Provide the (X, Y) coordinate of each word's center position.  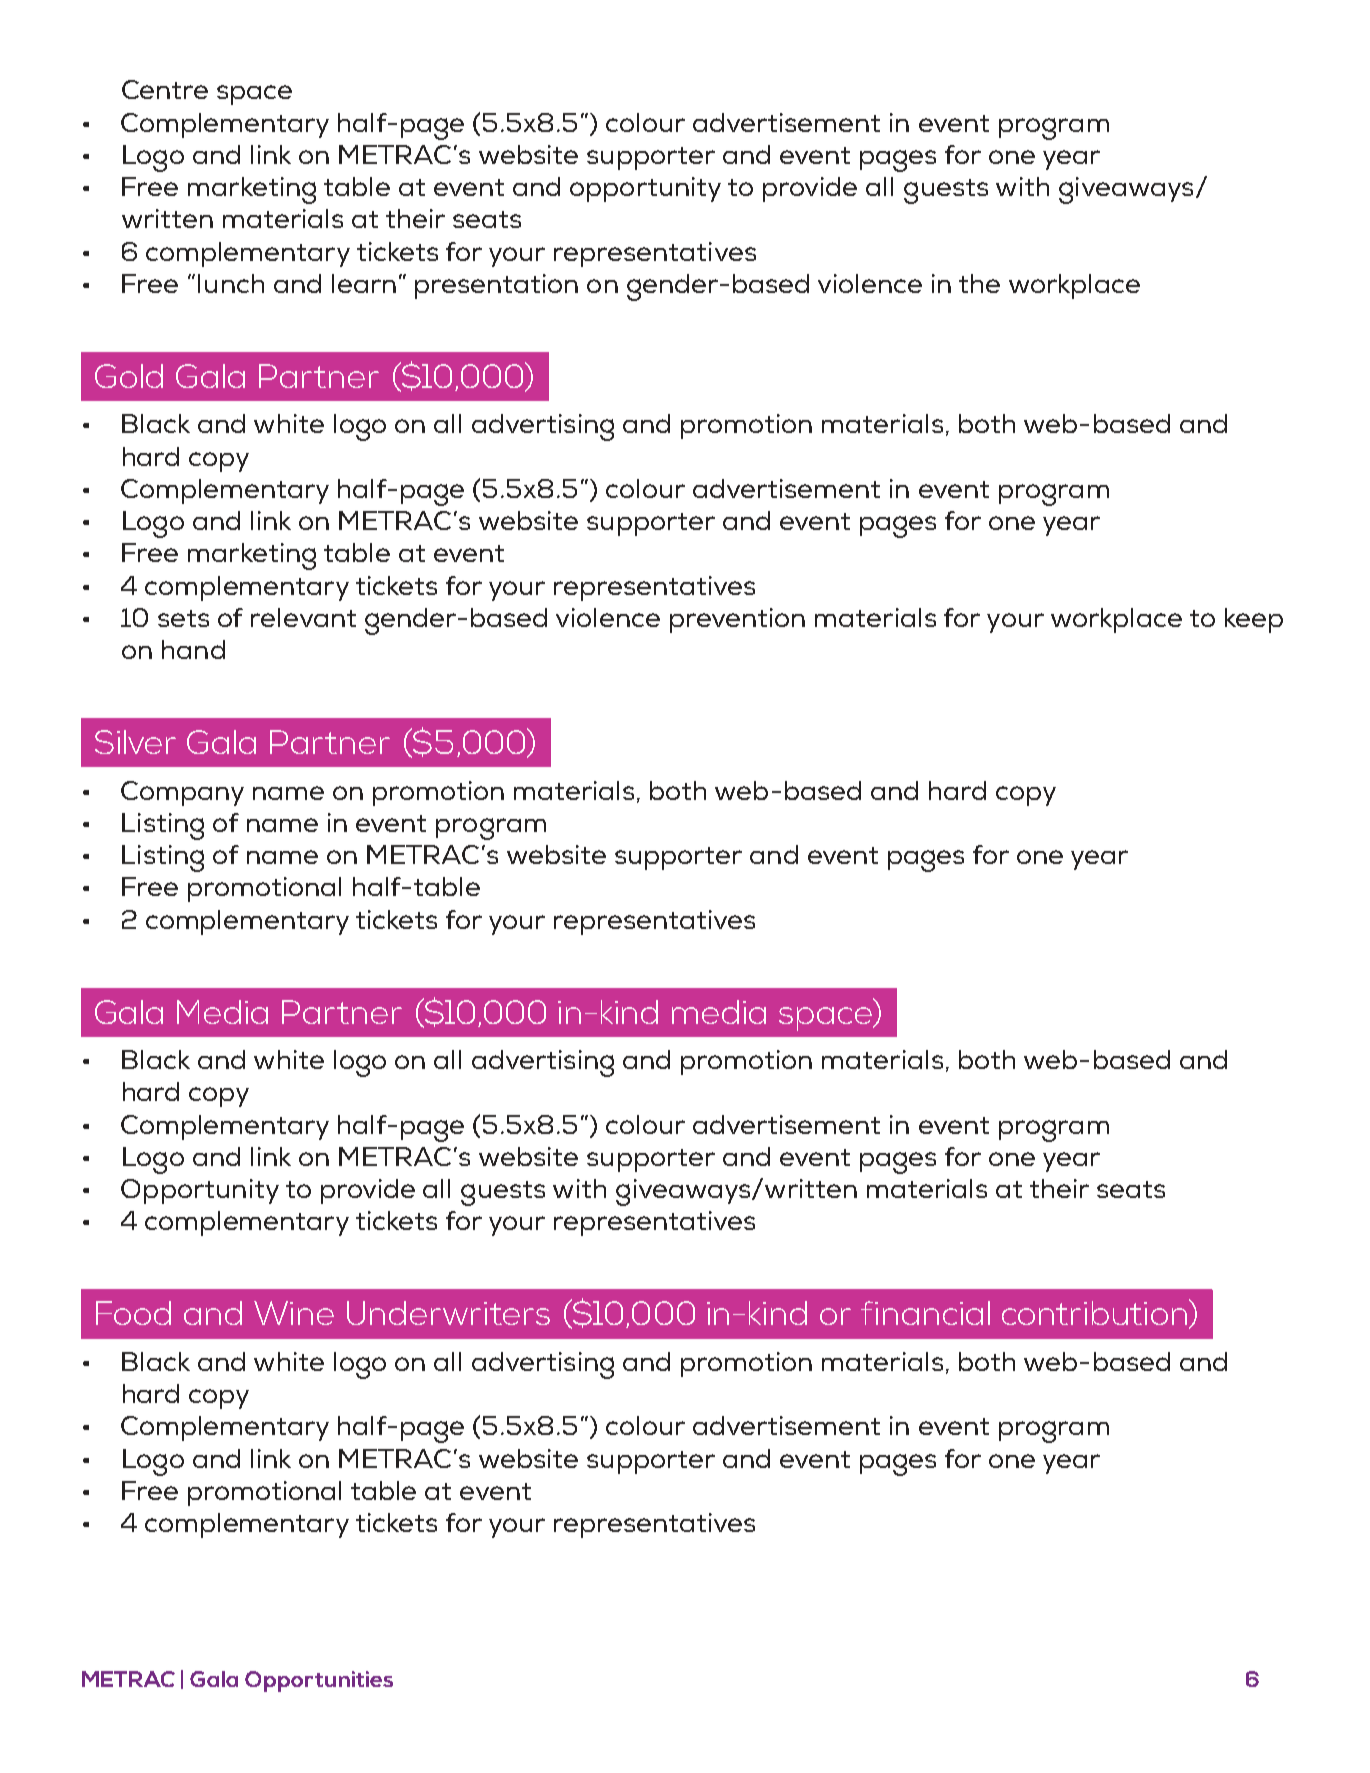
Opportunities (319, 1681)
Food (133, 1313)
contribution (1094, 1313)
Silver (135, 742)
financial (925, 1313)
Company (182, 793)
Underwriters (448, 1313)
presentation (496, 286)
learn (364, 283)
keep (1254, 620)
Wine (294, 1313)
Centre (165, 89)
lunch (231, 283)
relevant (303, 617)
